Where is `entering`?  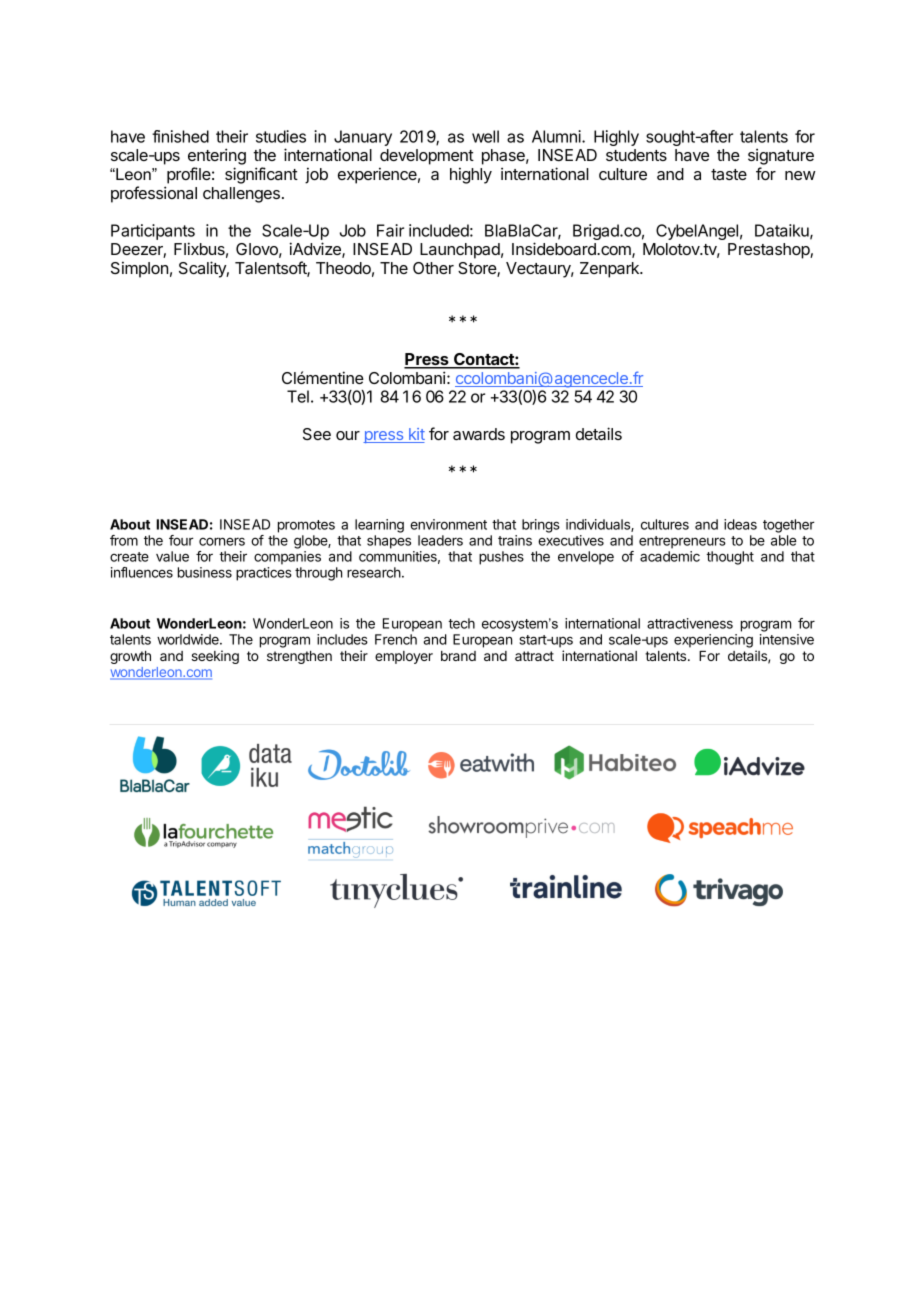
entering is located at coordinates (217, 158).
